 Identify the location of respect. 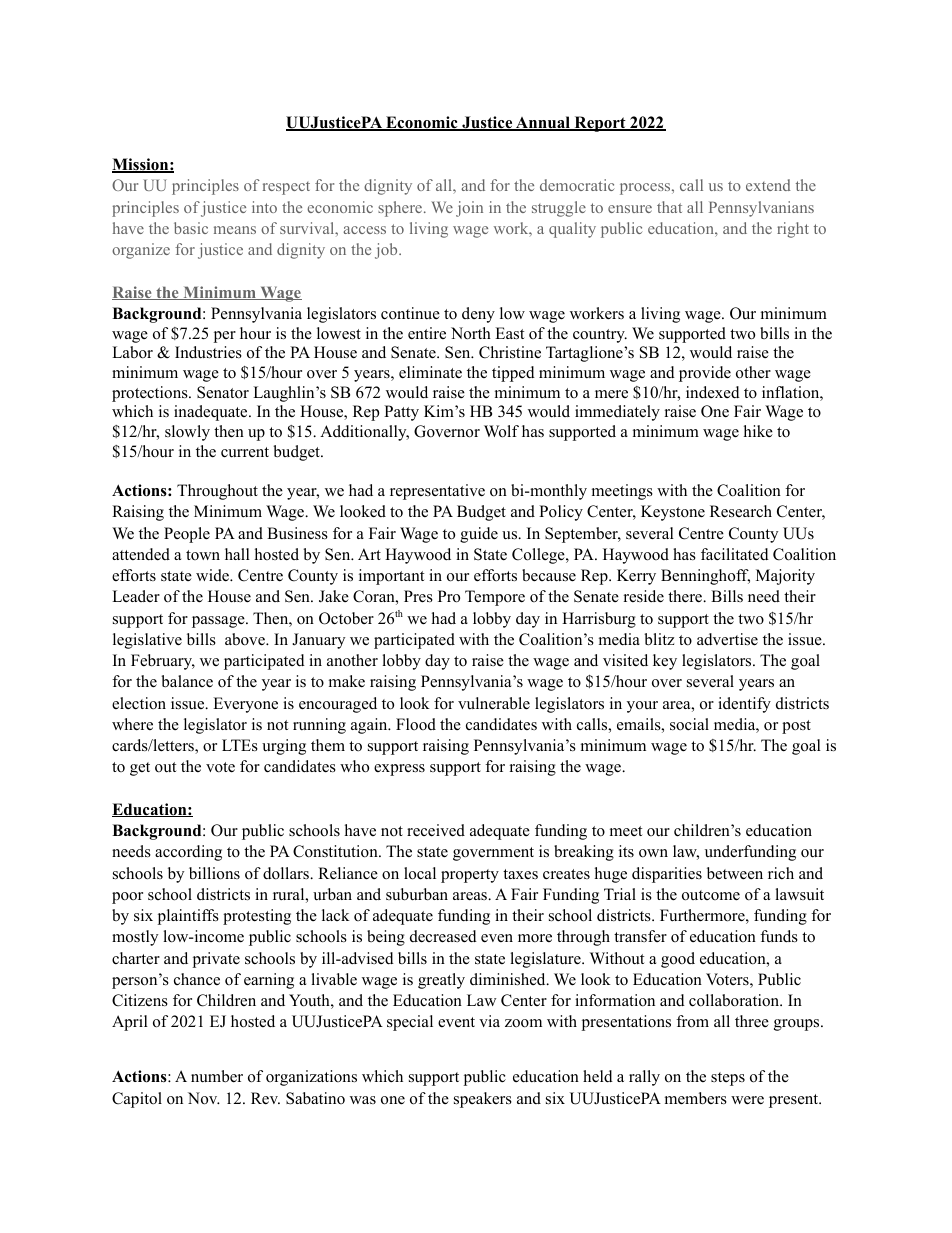
(286, 188).
